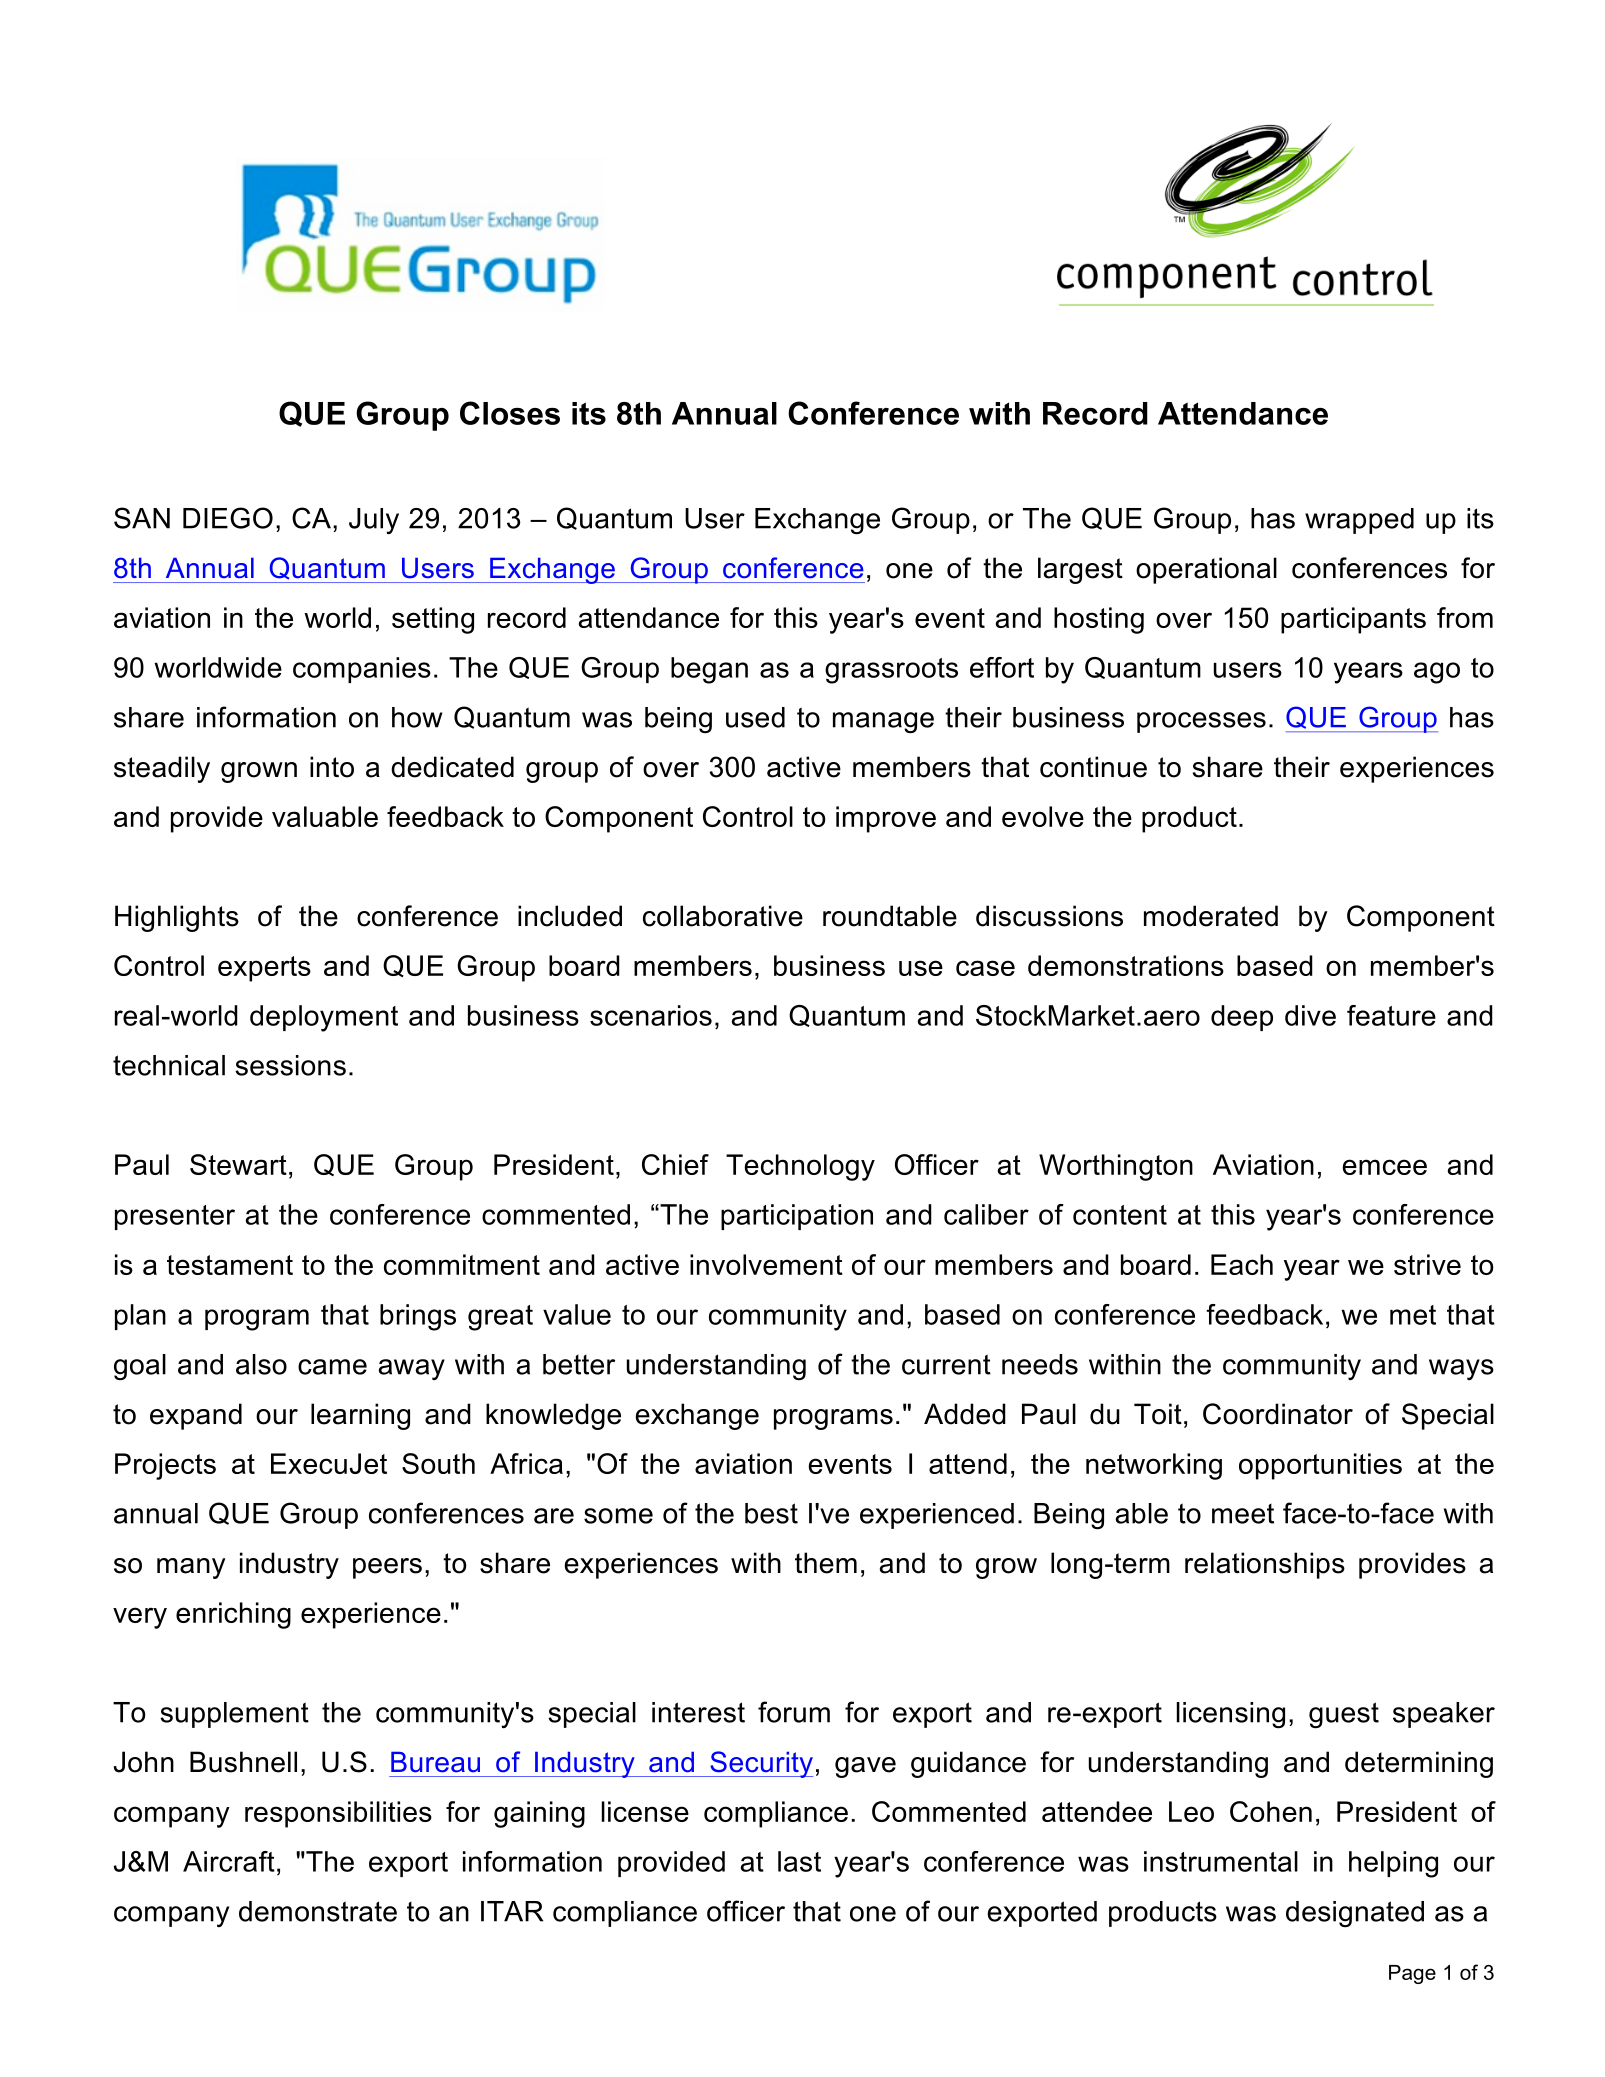 The height and width of the page is (2077, 1605). I want to click on last, so click(799, 1861).
